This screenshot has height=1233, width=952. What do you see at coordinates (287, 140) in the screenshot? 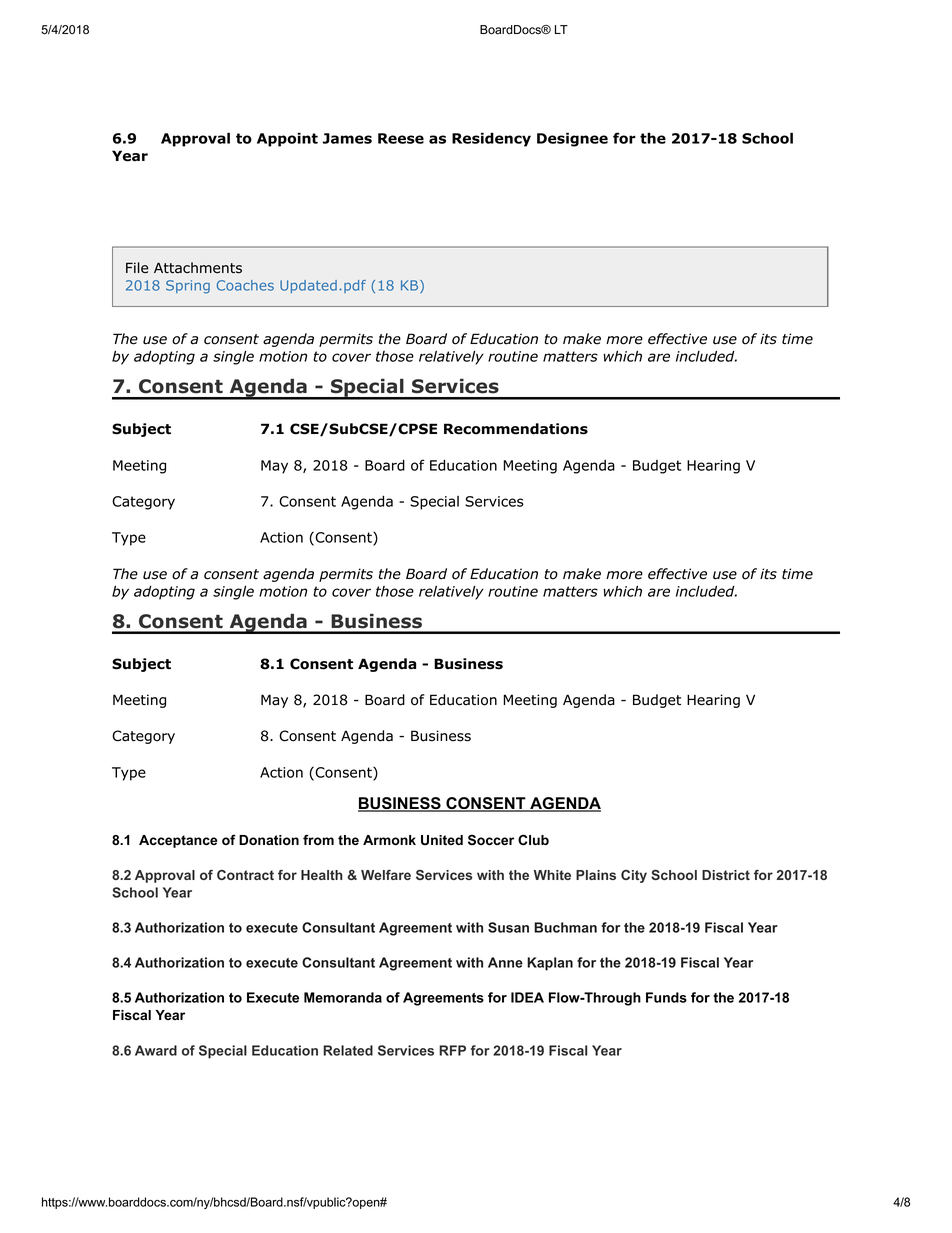
I see `Appoint` at bounding box center [287, 140].
